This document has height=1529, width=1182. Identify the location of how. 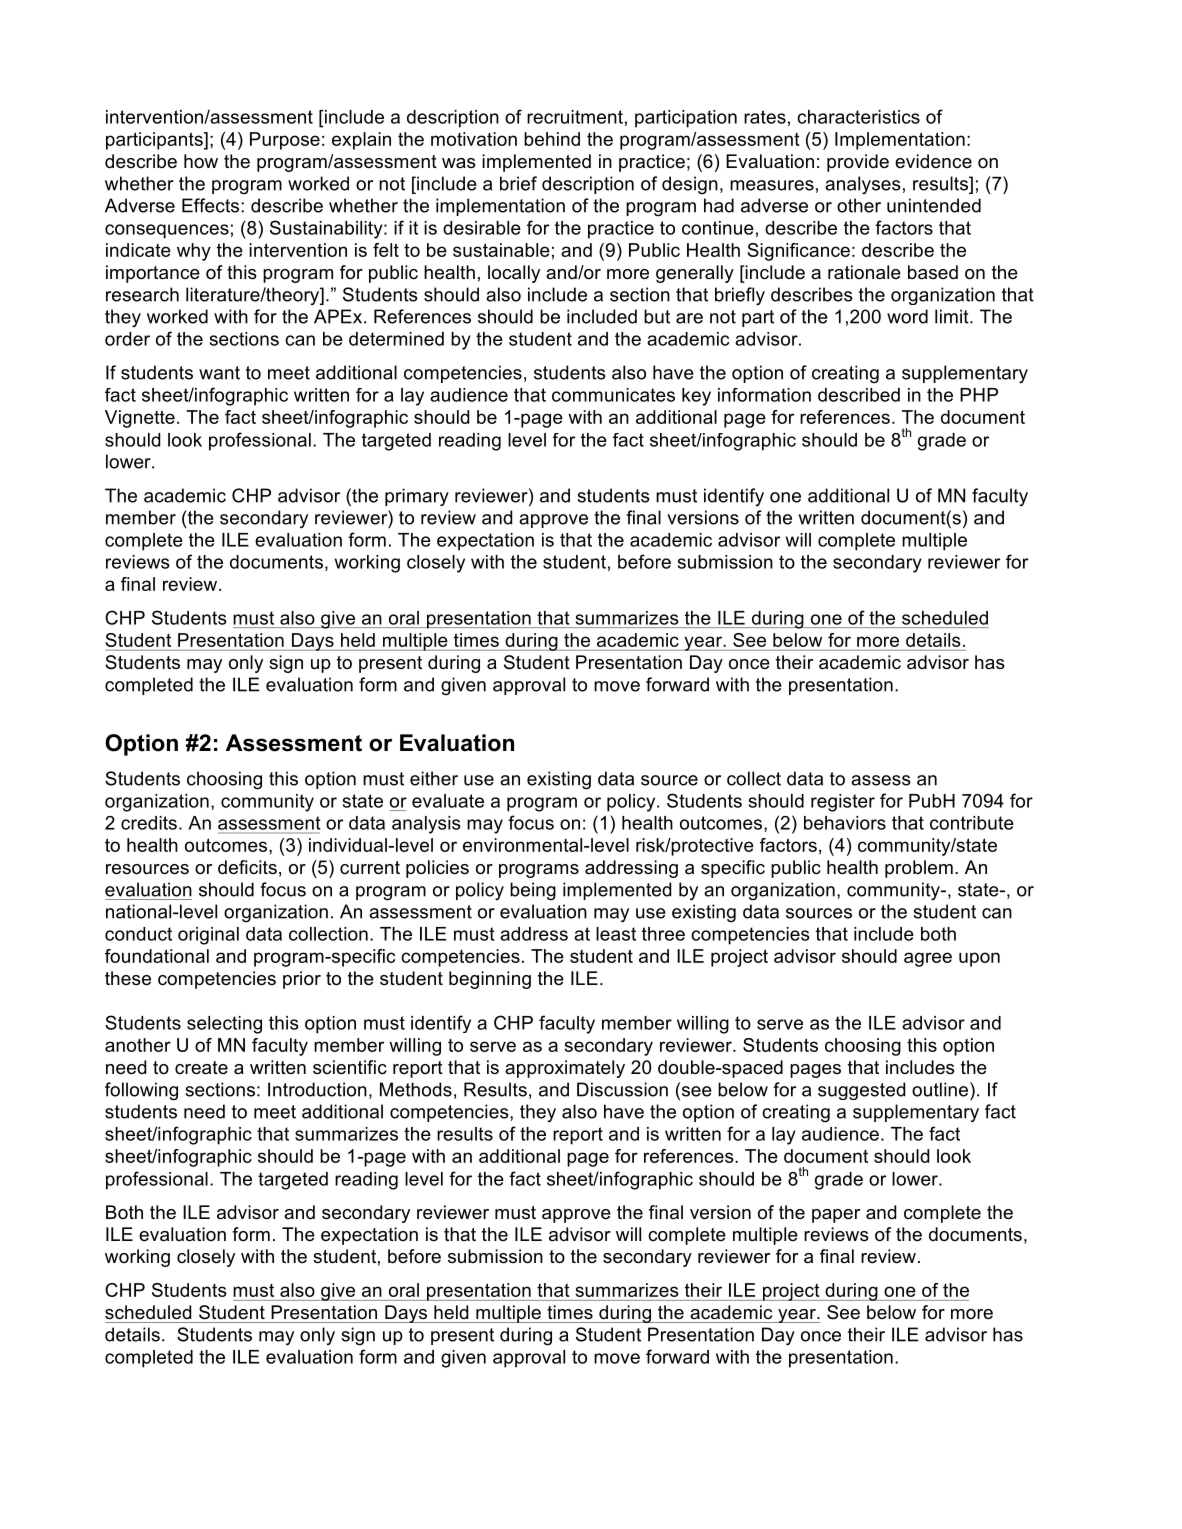
(201, 161).
